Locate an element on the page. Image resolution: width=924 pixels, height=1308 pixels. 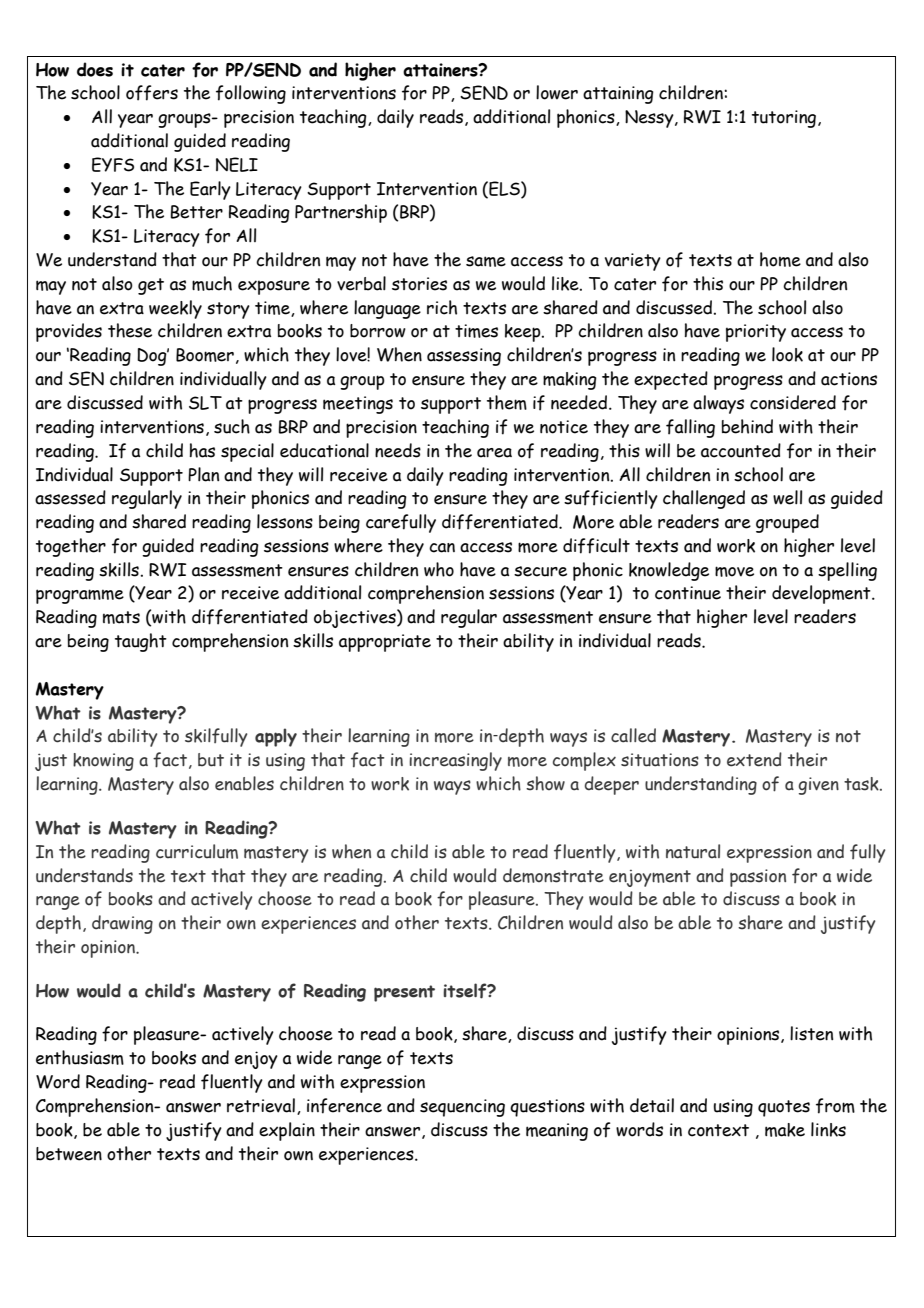
assessing is located at coordinates (464, 357).
